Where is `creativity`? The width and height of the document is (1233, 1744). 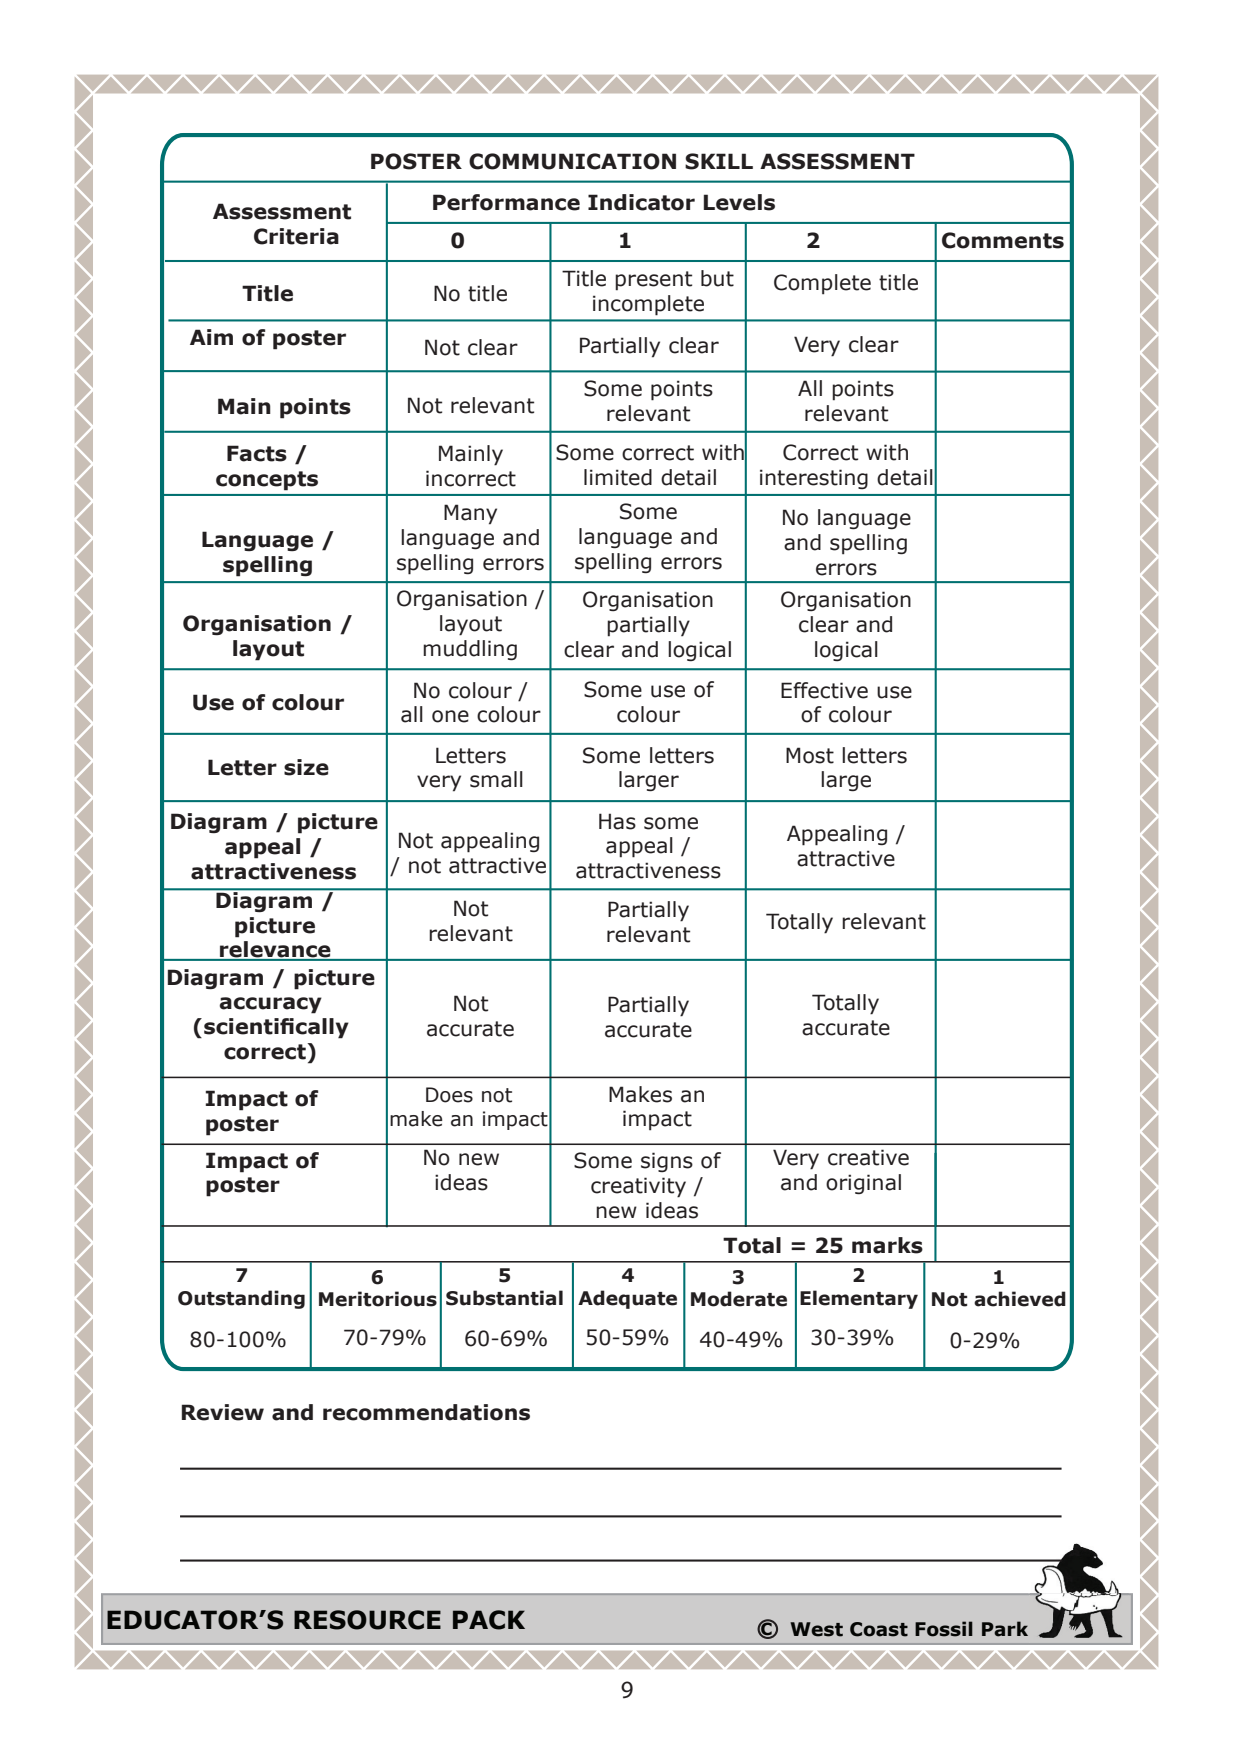
creativity is located at coordinates (638, 1187).
